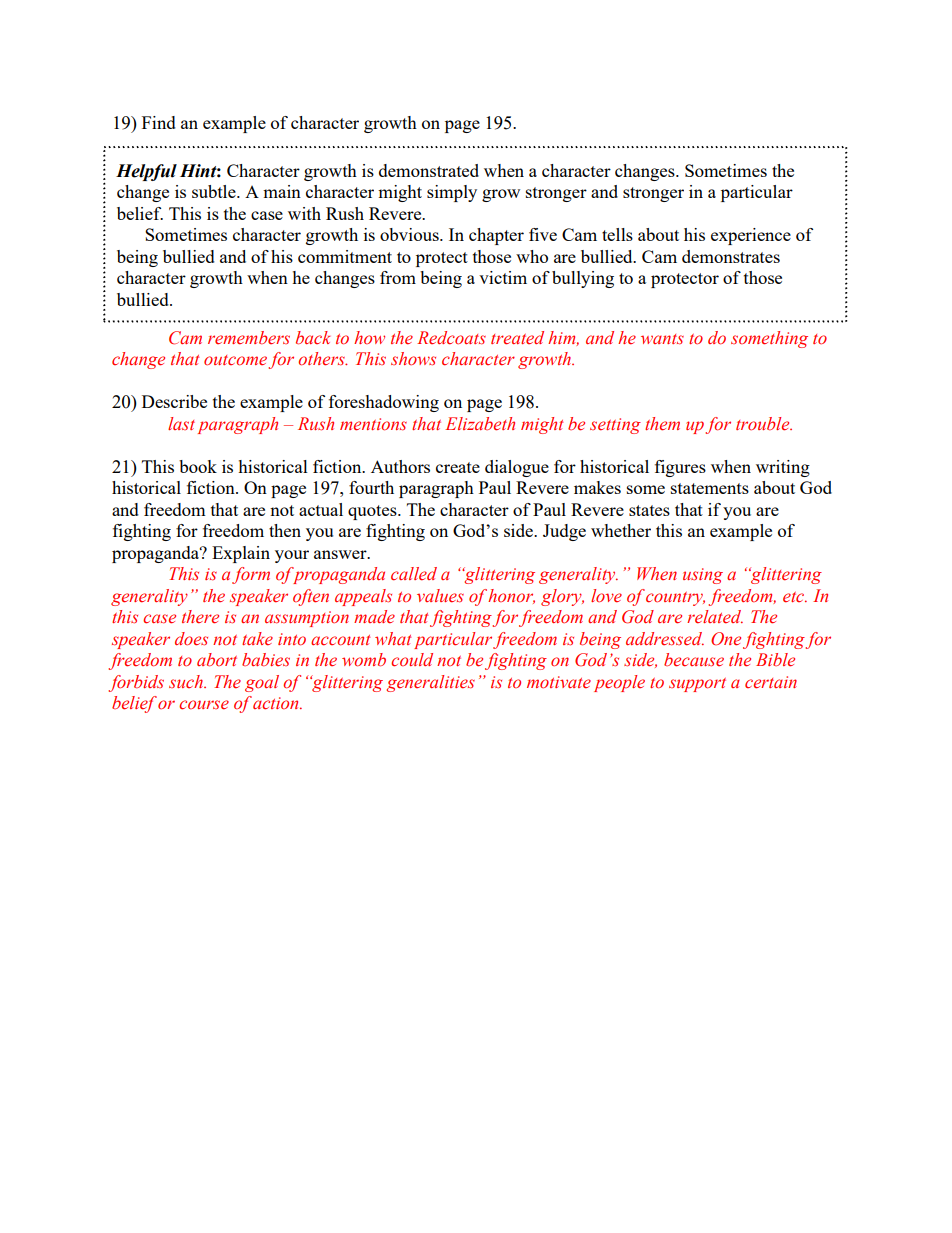 The image size is (952, 1233). Describe the element at coordinates (480, 424) in the image. I see `Elizabeth` at that location.
